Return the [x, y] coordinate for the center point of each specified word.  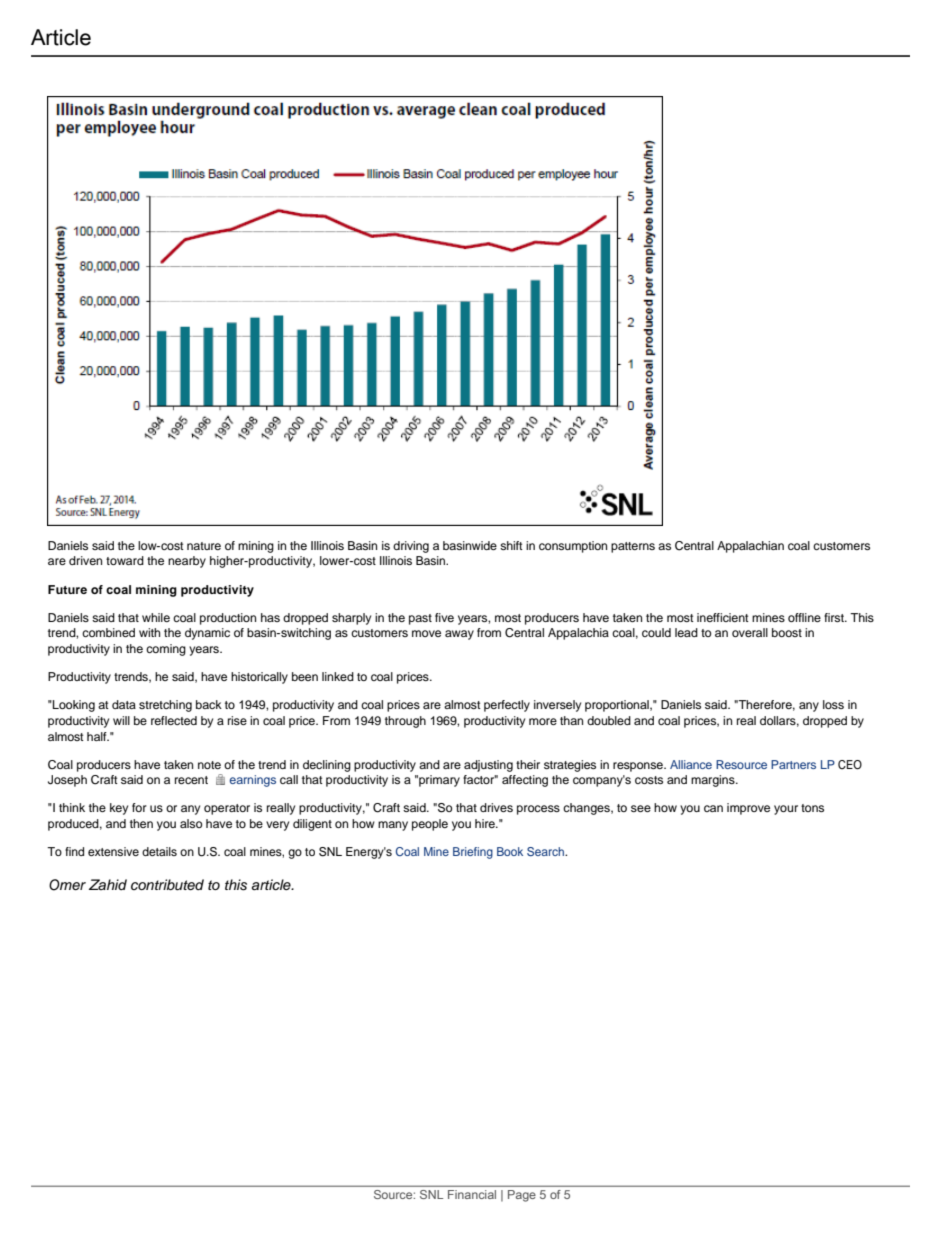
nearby [187, 562]
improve [748, 809]
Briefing [473, 853]
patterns [633, 547]
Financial [472, 1194]
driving [411, 547]
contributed [167, 885]
